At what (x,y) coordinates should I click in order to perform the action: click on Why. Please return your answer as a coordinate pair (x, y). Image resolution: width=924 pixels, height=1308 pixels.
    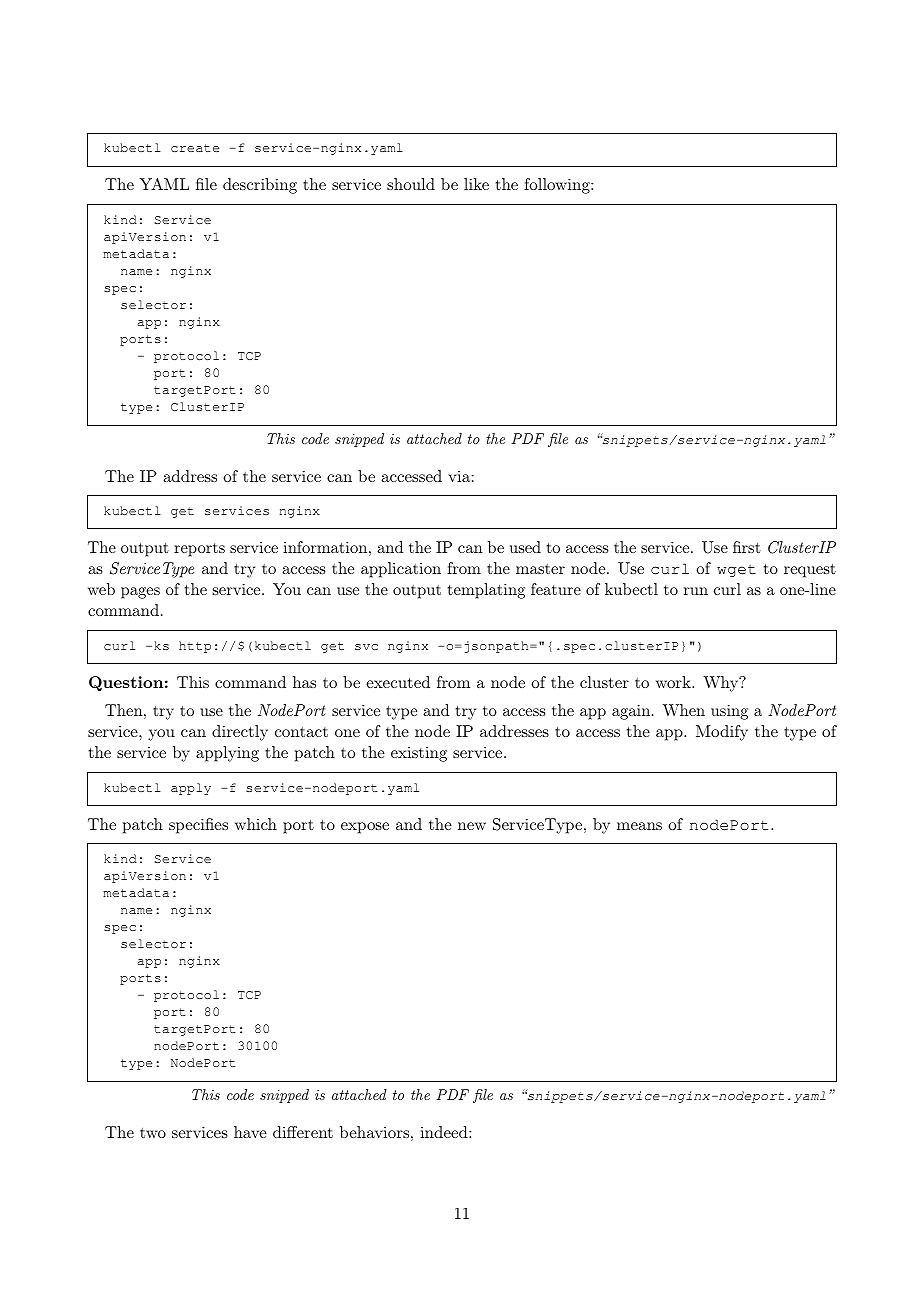
    Looking at the image, I should click on (721, 684).
